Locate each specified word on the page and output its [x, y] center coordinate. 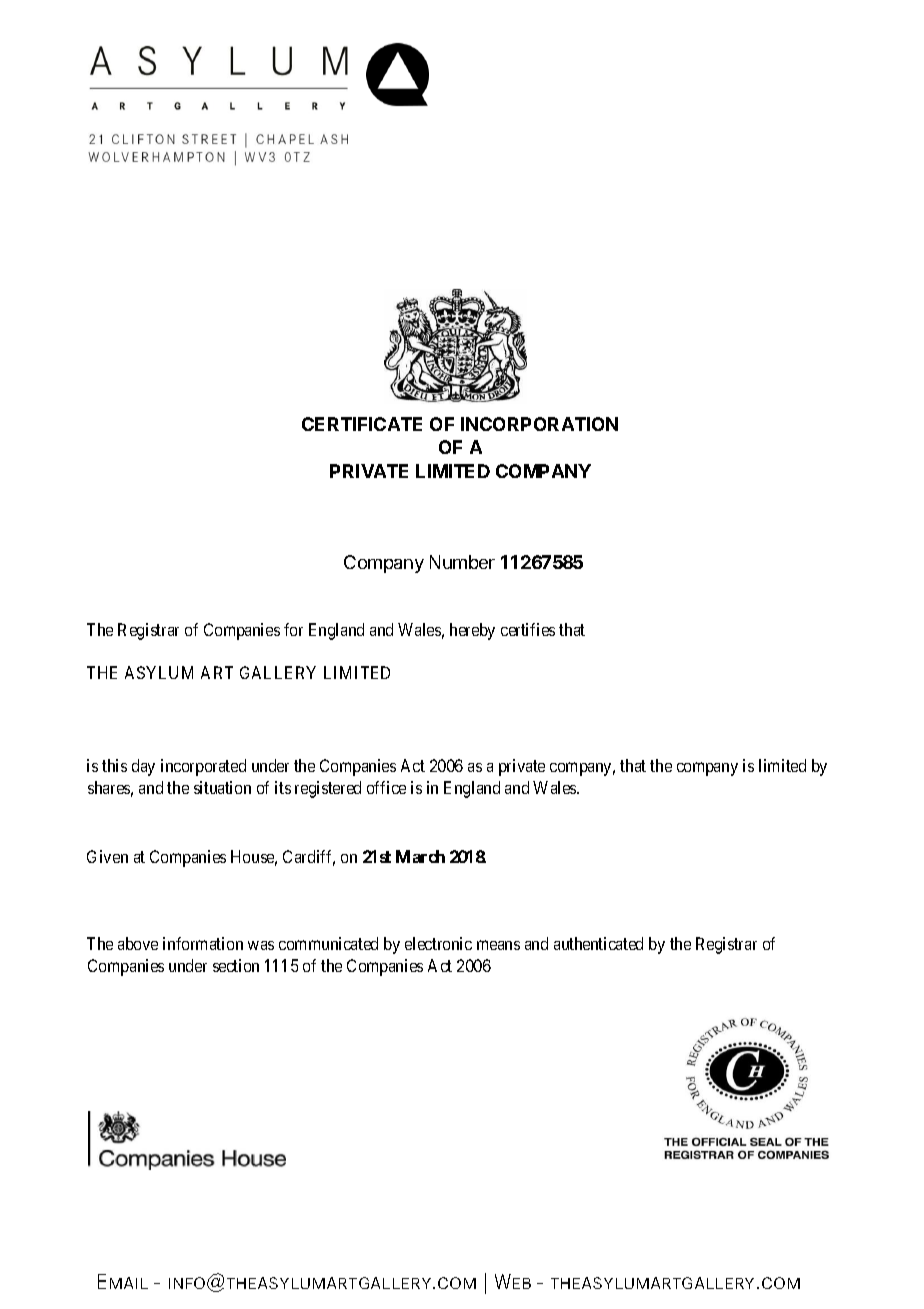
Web [513, 1281]
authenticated [598, 943]
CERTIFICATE [362, 424]
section [236, 965]
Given [107, 856]
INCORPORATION [539, 424]
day [143, 767]
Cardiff [309, 858]
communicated [328, 943]
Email [123, 1281]
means [498, 945]
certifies [528, 629]
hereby [472, 631]
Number [462, 562]
